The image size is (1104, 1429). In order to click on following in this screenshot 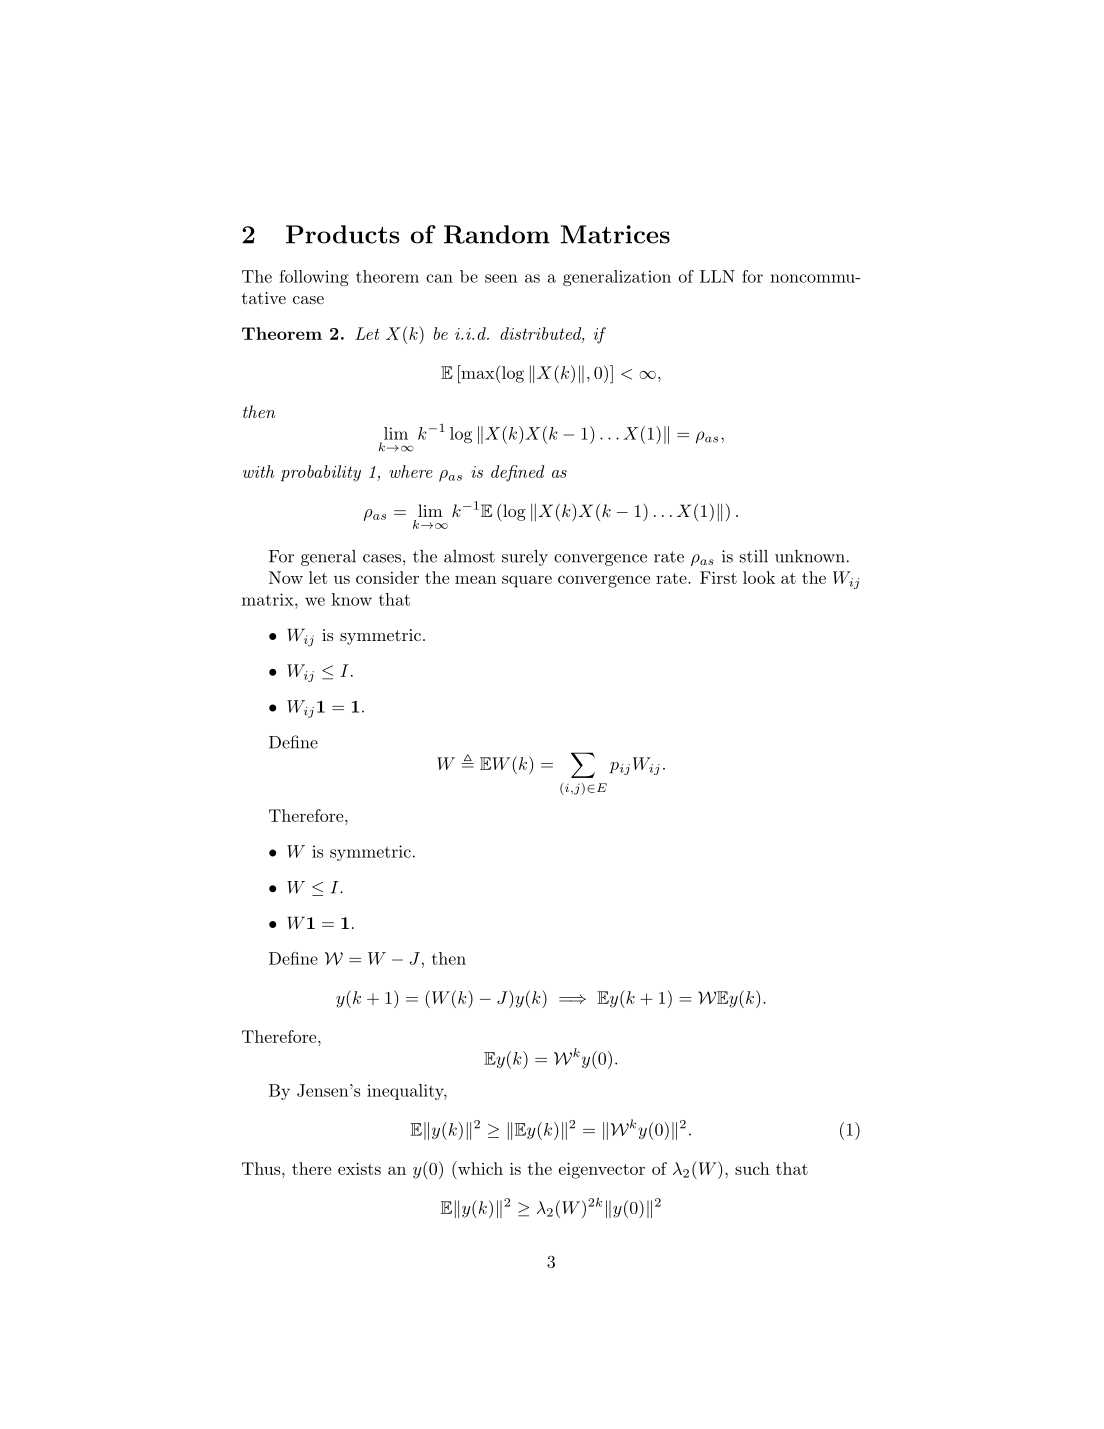, I will do `click(314, 278)`.
